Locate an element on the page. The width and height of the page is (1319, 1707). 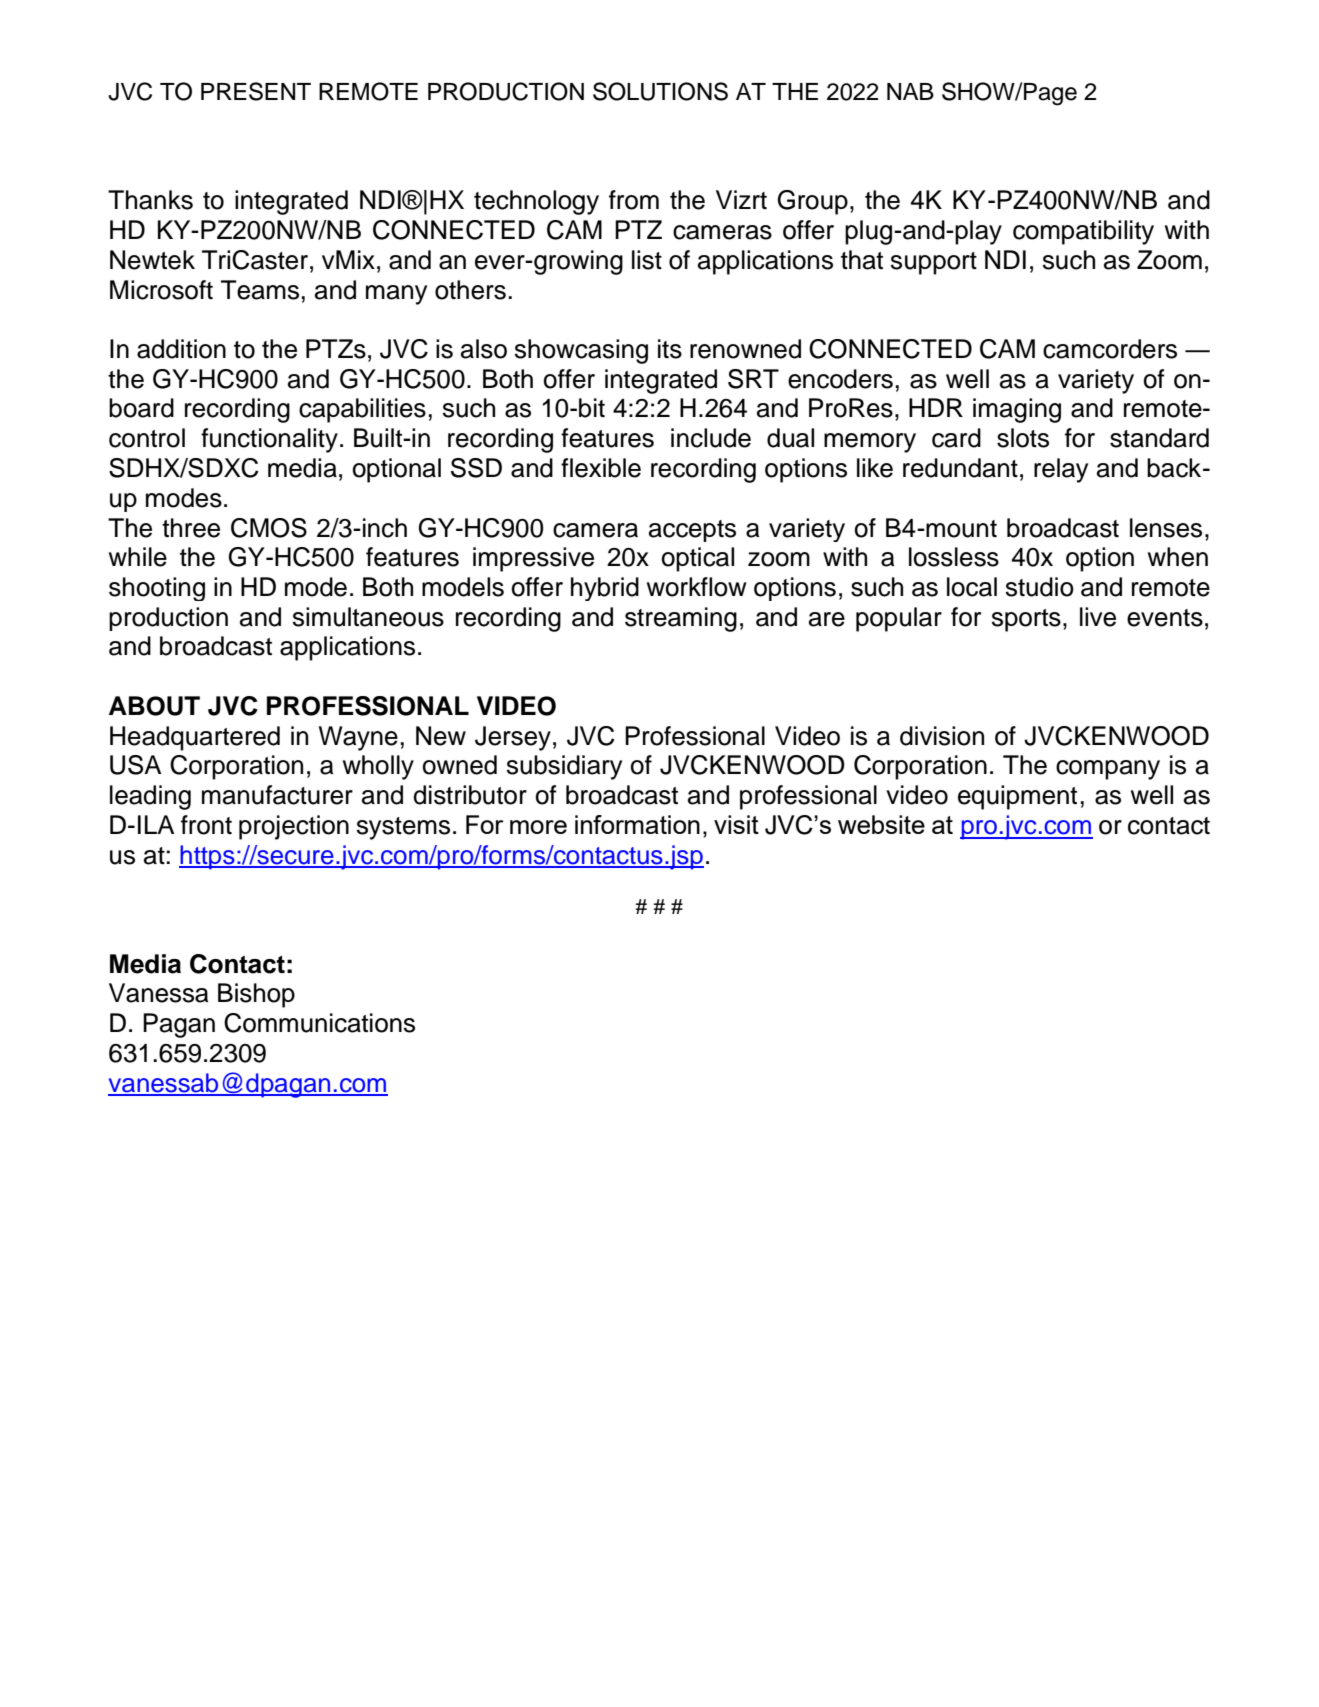
capabilities is located at coordinates (362, 410).
